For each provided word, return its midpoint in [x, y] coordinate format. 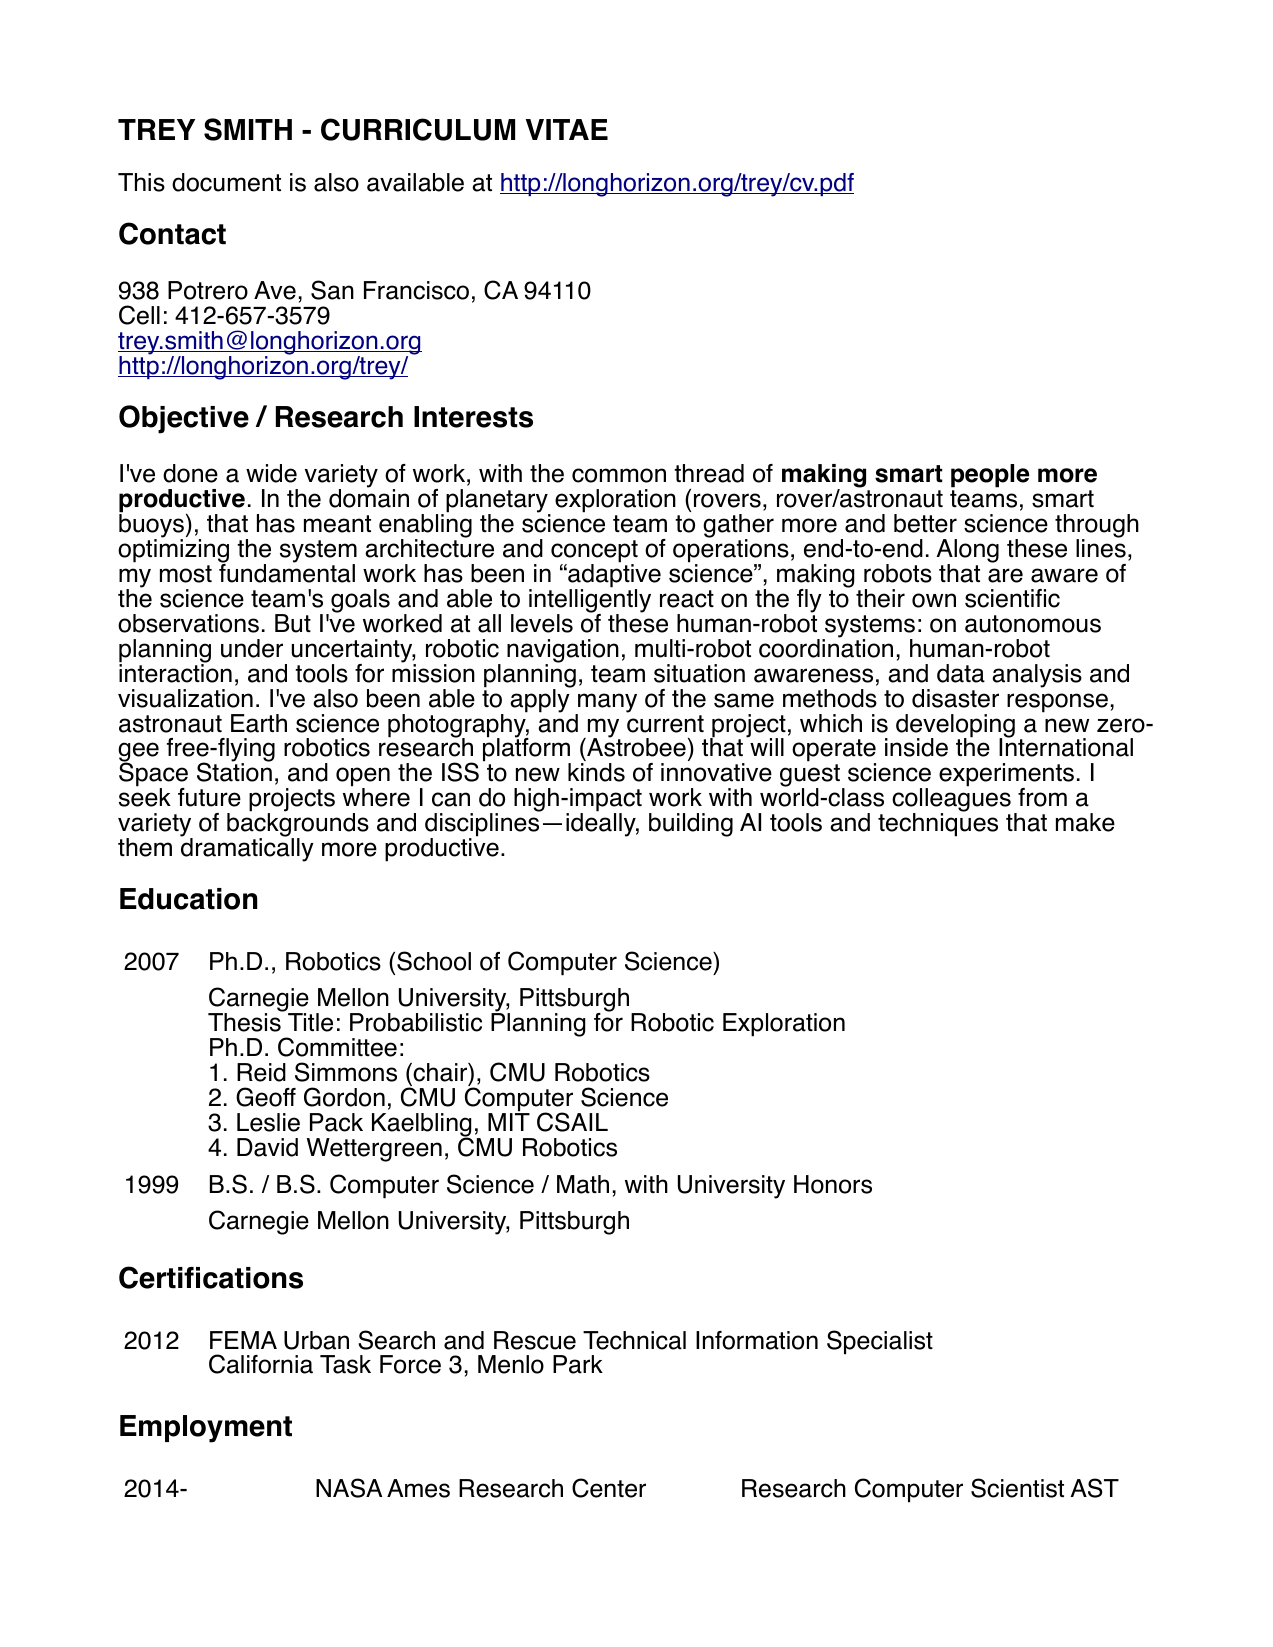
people [990, 476]
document [226, 182]
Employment [206, 1429]
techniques [938, 824]
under [252, 648]
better [925, 523]
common [619, 475]
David [267, 1147]
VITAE [567, 129]
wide [271, 473]
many [606, 704]
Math [583, 1184]
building [691, 825]
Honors [833, 1184]
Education [188, 899]
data [961, 673]
